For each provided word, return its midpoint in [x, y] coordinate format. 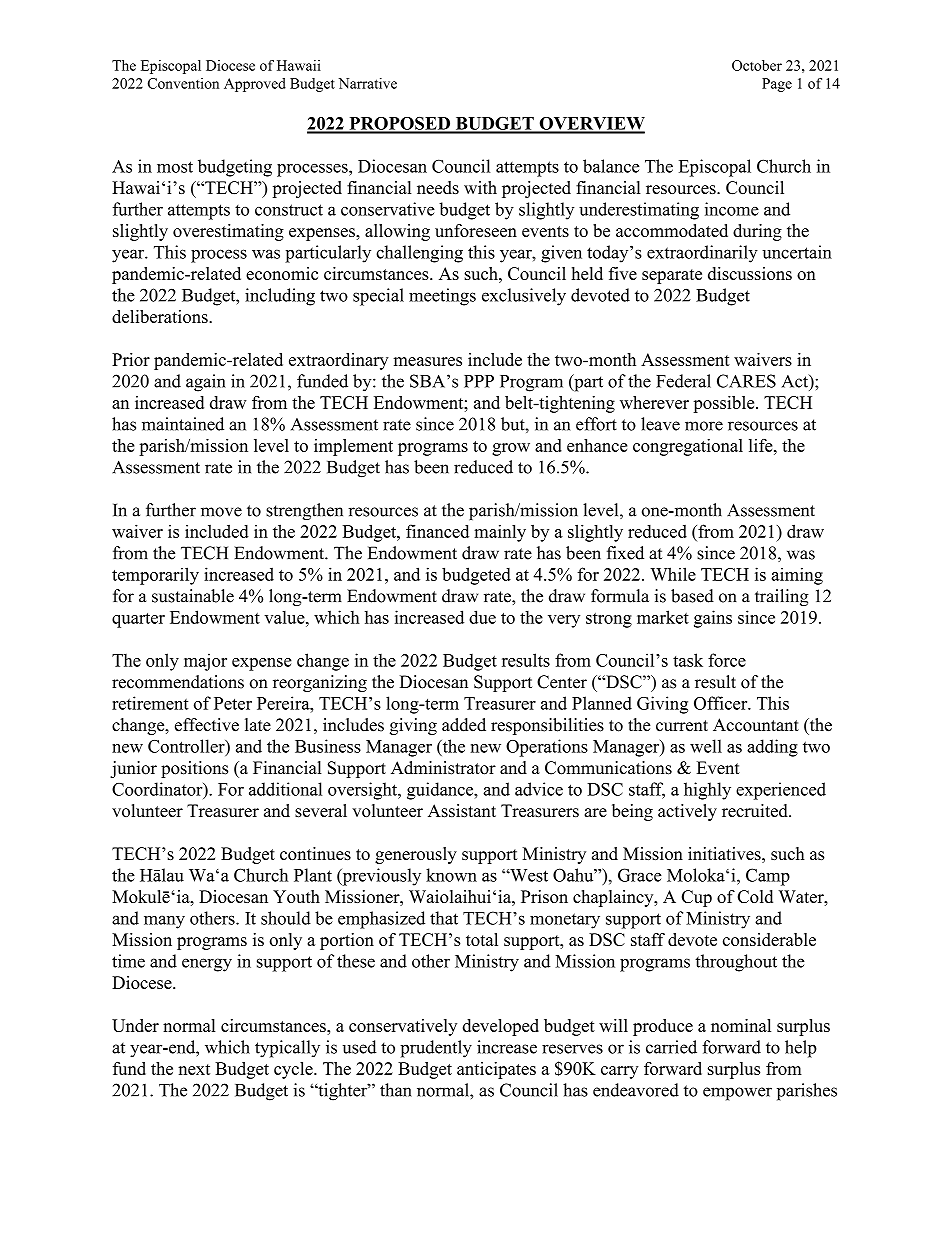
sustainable [193, 596]
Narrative [368, 83]
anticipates [496, 1070]
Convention [183, 83]
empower [737, 1094]
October [757, 65]
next [194, 1069]
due [482, 617]
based [692, 596]
